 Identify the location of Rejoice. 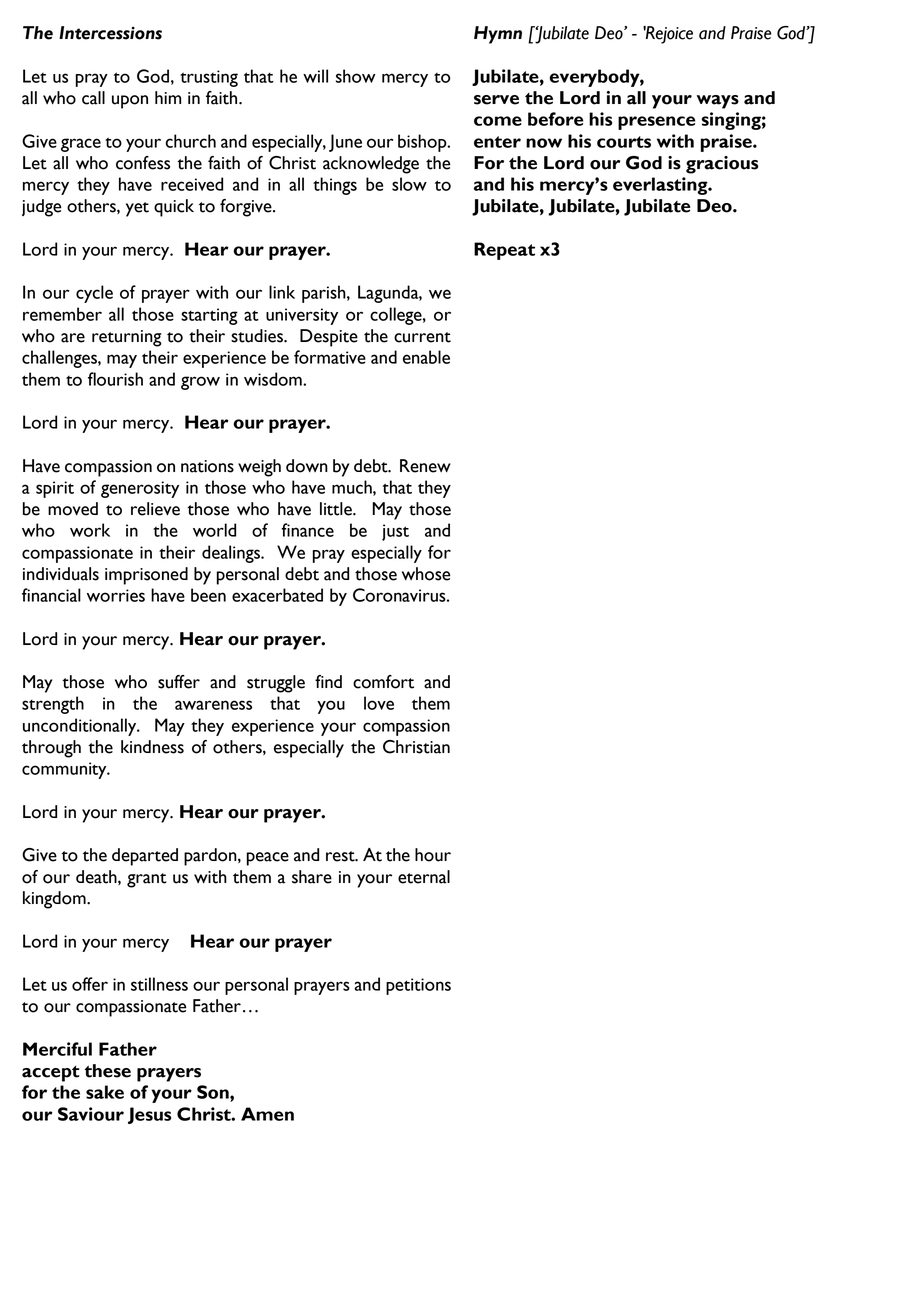
(668, 35).
